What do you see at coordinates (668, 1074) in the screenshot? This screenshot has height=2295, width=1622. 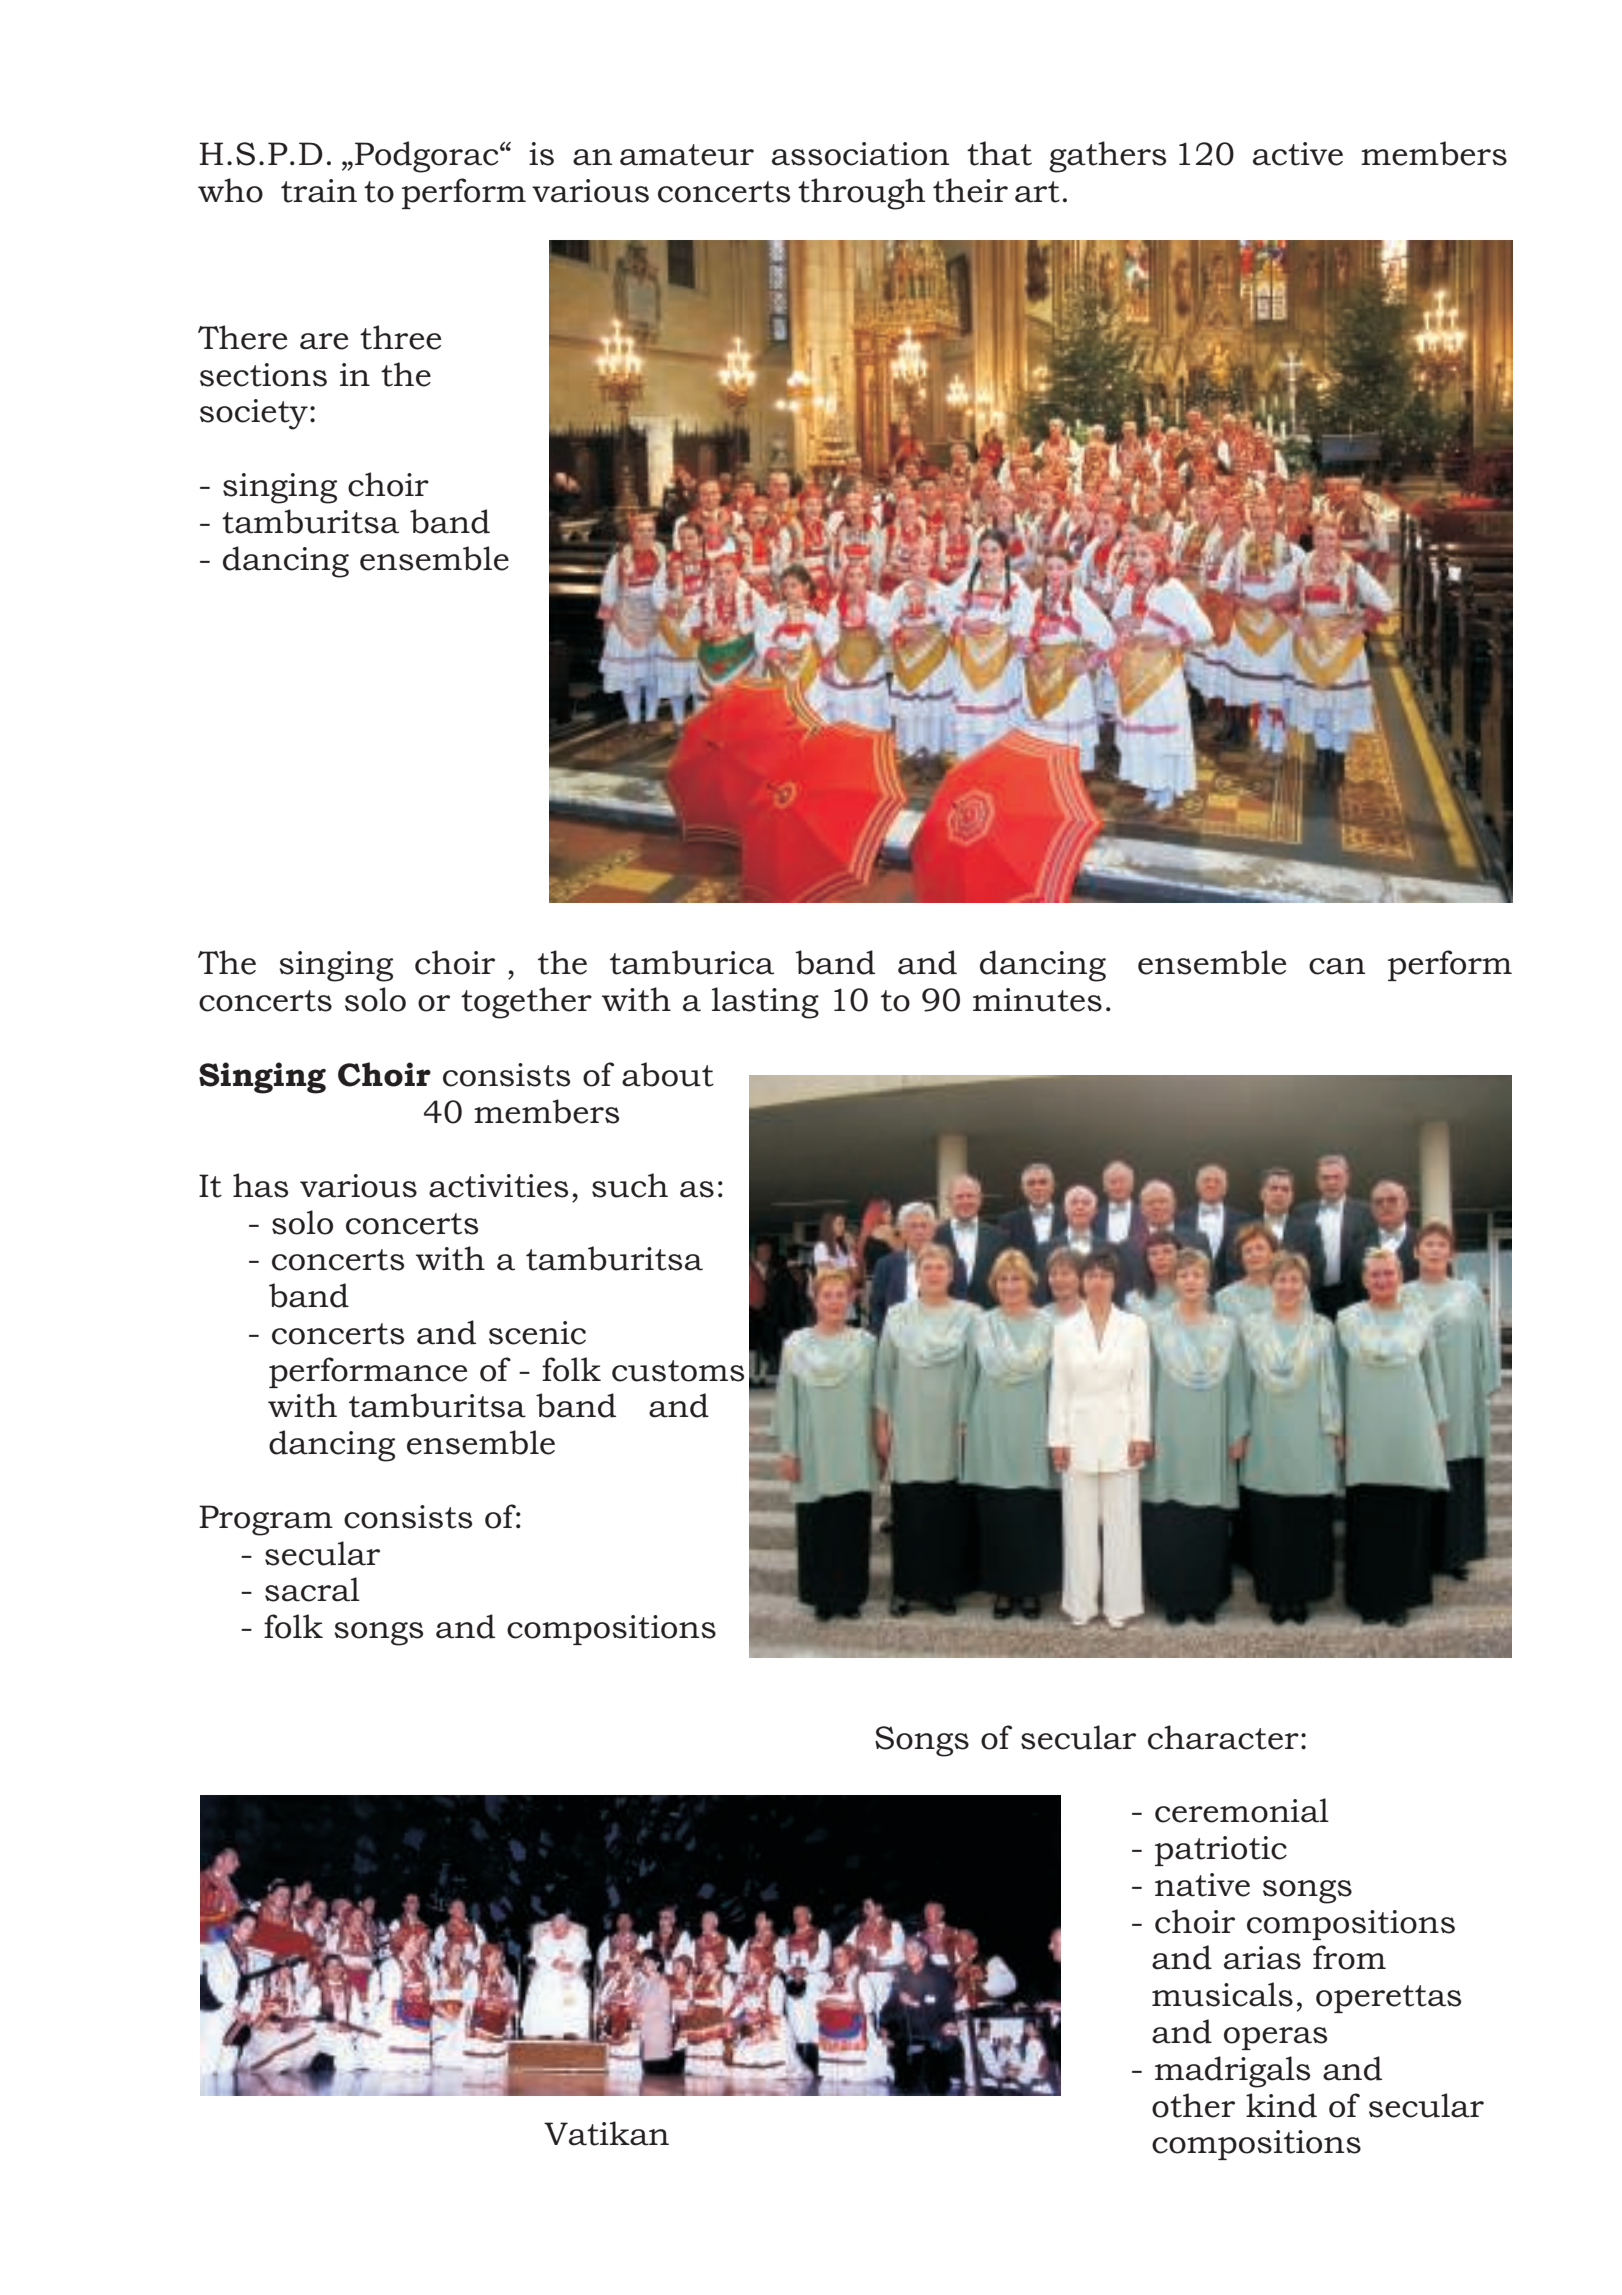 I see `about` at bounding box center [668, 1074].
